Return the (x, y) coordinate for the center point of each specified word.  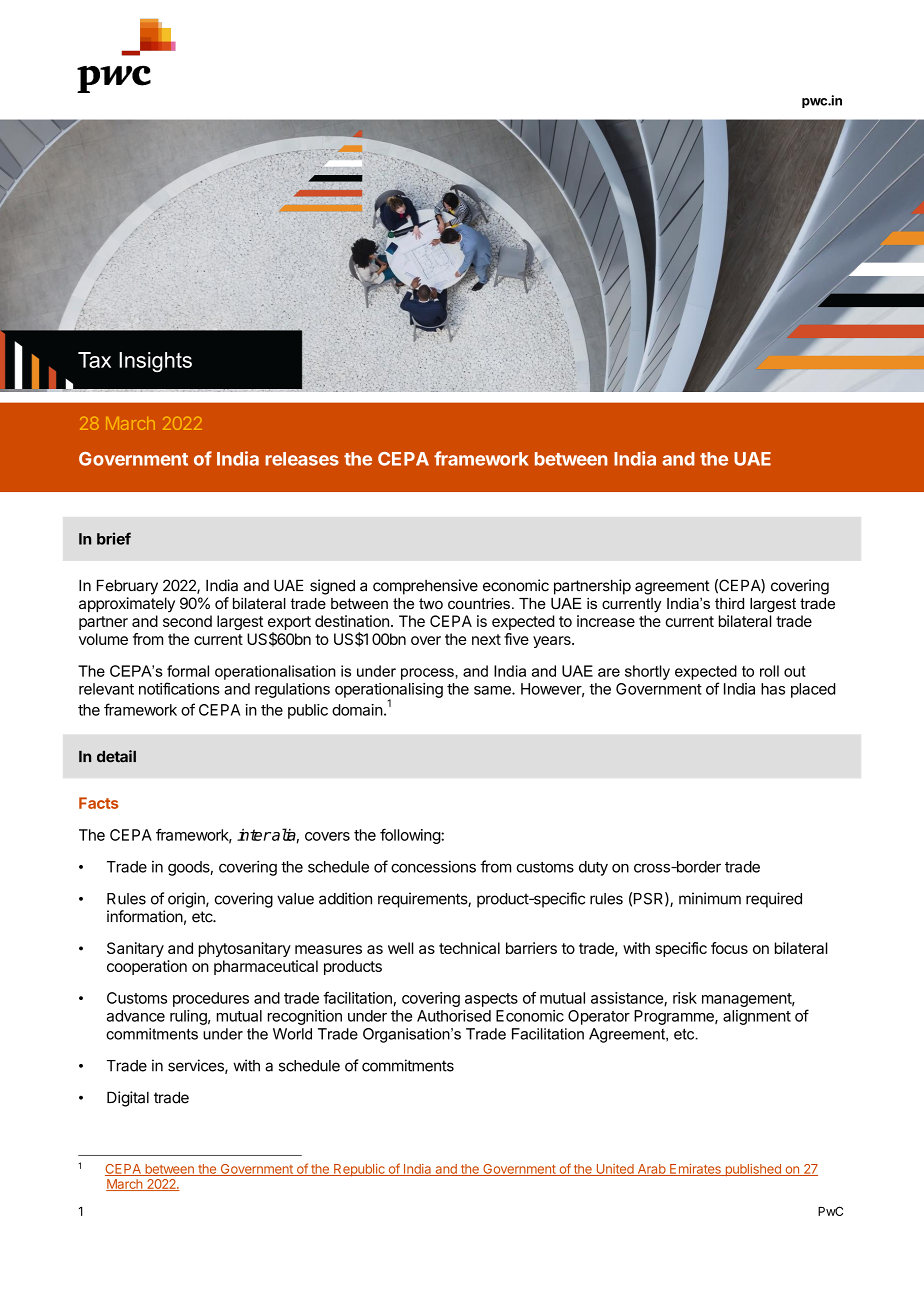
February (127, 587)
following (411, 836)
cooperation (147, 967)
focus (729, 948)
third (729, 603)
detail (116, 756)
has (773, 689)
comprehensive (425, 587)
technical (469, 948)
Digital (128, 1099)
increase (606, 621)
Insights (155, 362)
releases (302, 459)
